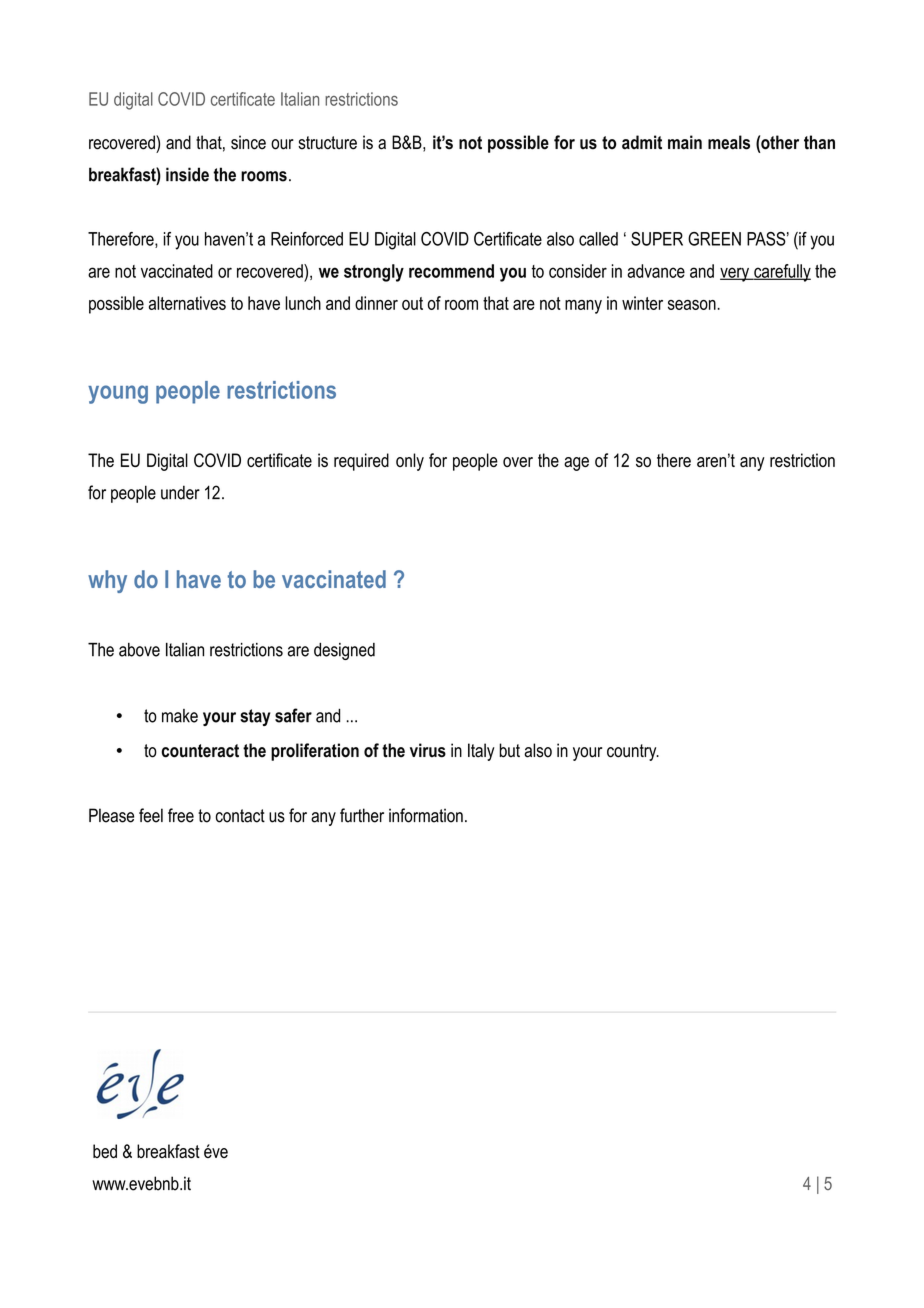 Image resolution: width=924 pixels, height=1308 pixels. What do you see at coordinates (633, 752) in the screenshot?
I see `country` at bounding box center [633, 752].
